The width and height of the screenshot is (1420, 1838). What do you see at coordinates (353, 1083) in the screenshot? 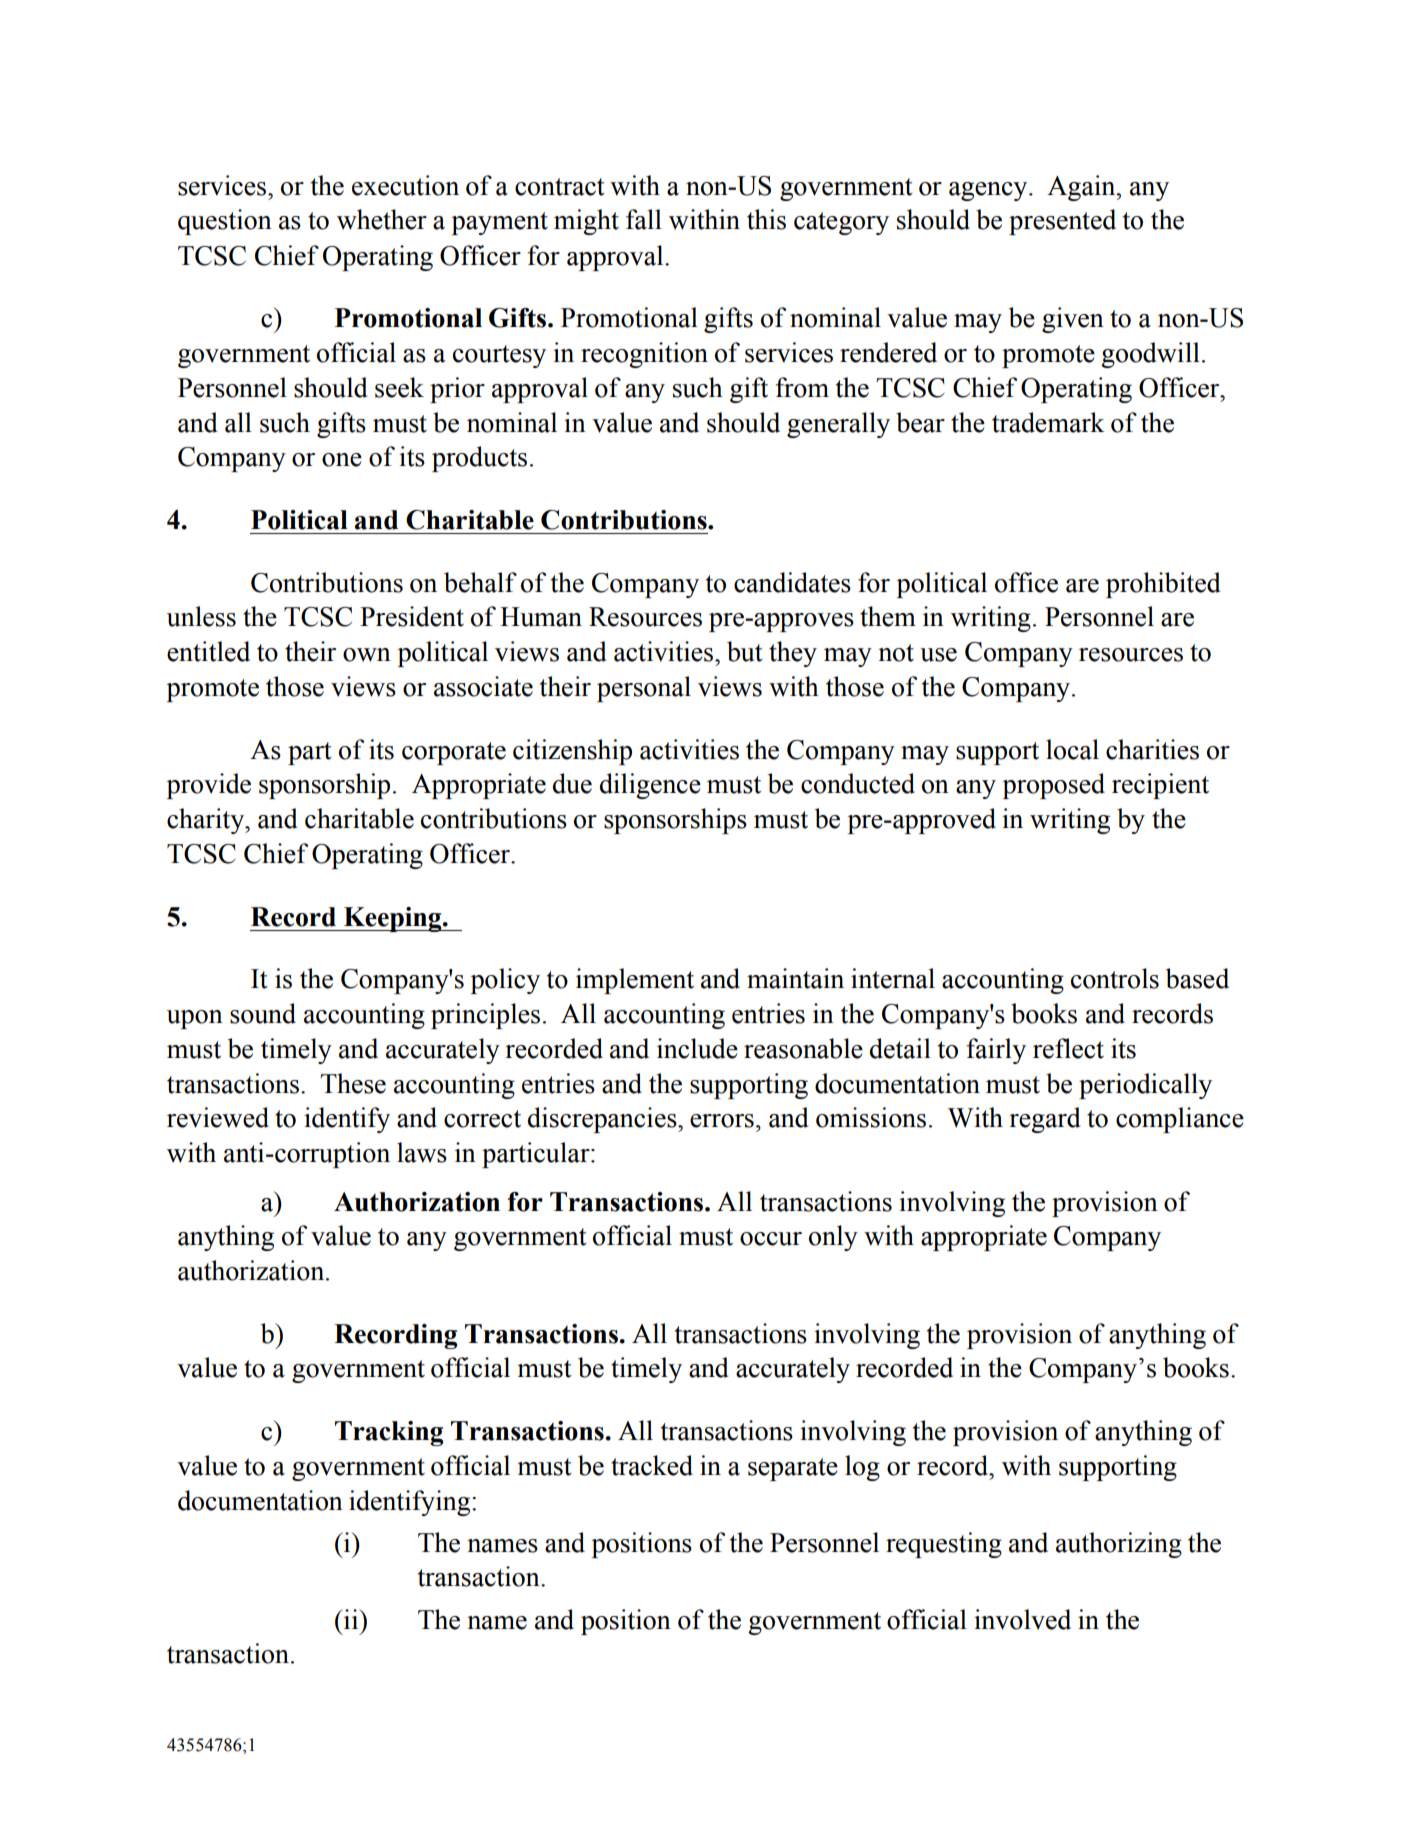
I see `These` at bounding box center [353, 1083].
